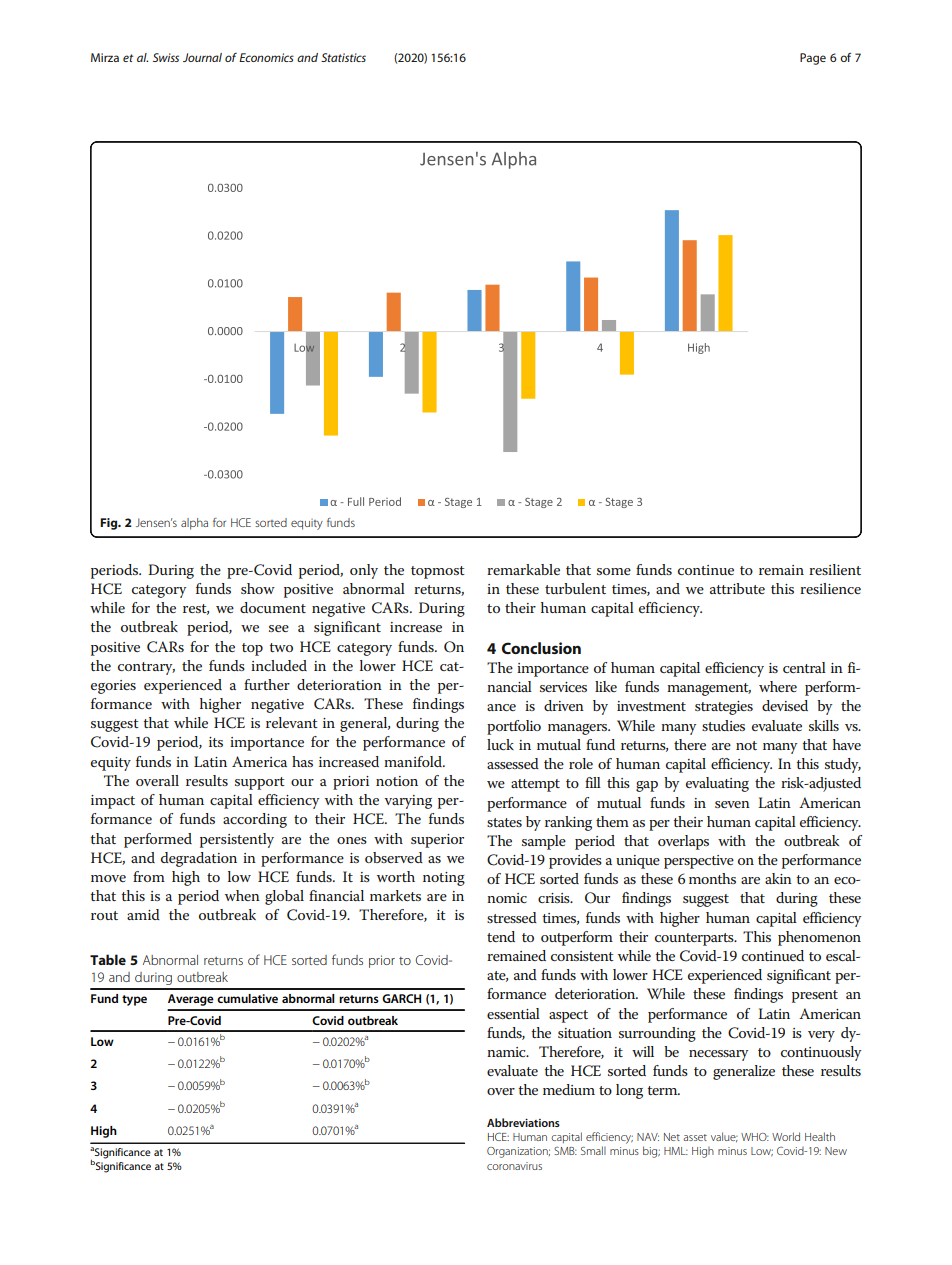 Image resolution: width=952 pixels, height=1265 pixels. I want to click on Statistics, so click(343, 57).
